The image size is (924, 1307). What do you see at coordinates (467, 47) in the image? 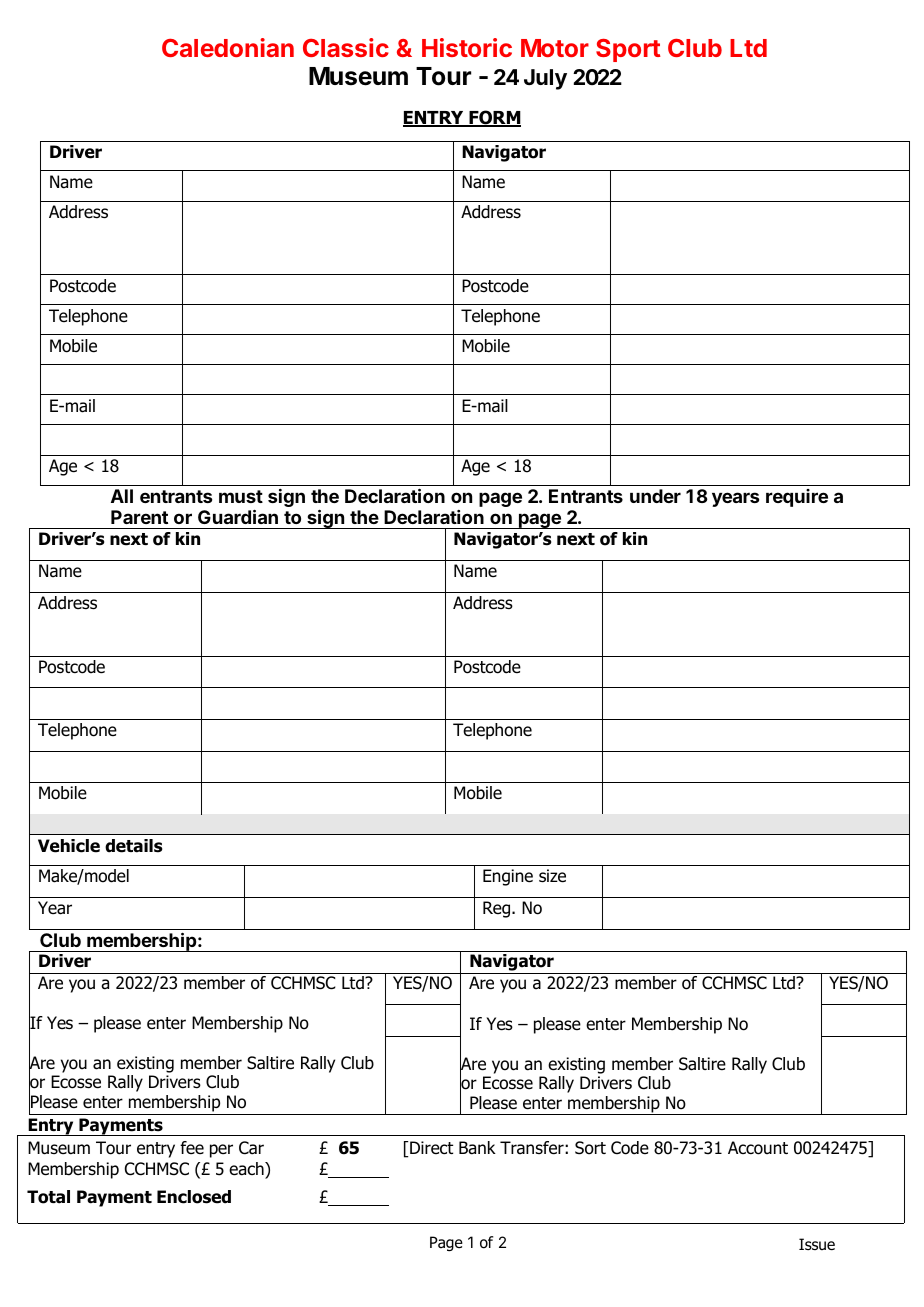
I see `Historic` at bounding box center [467, 47].
